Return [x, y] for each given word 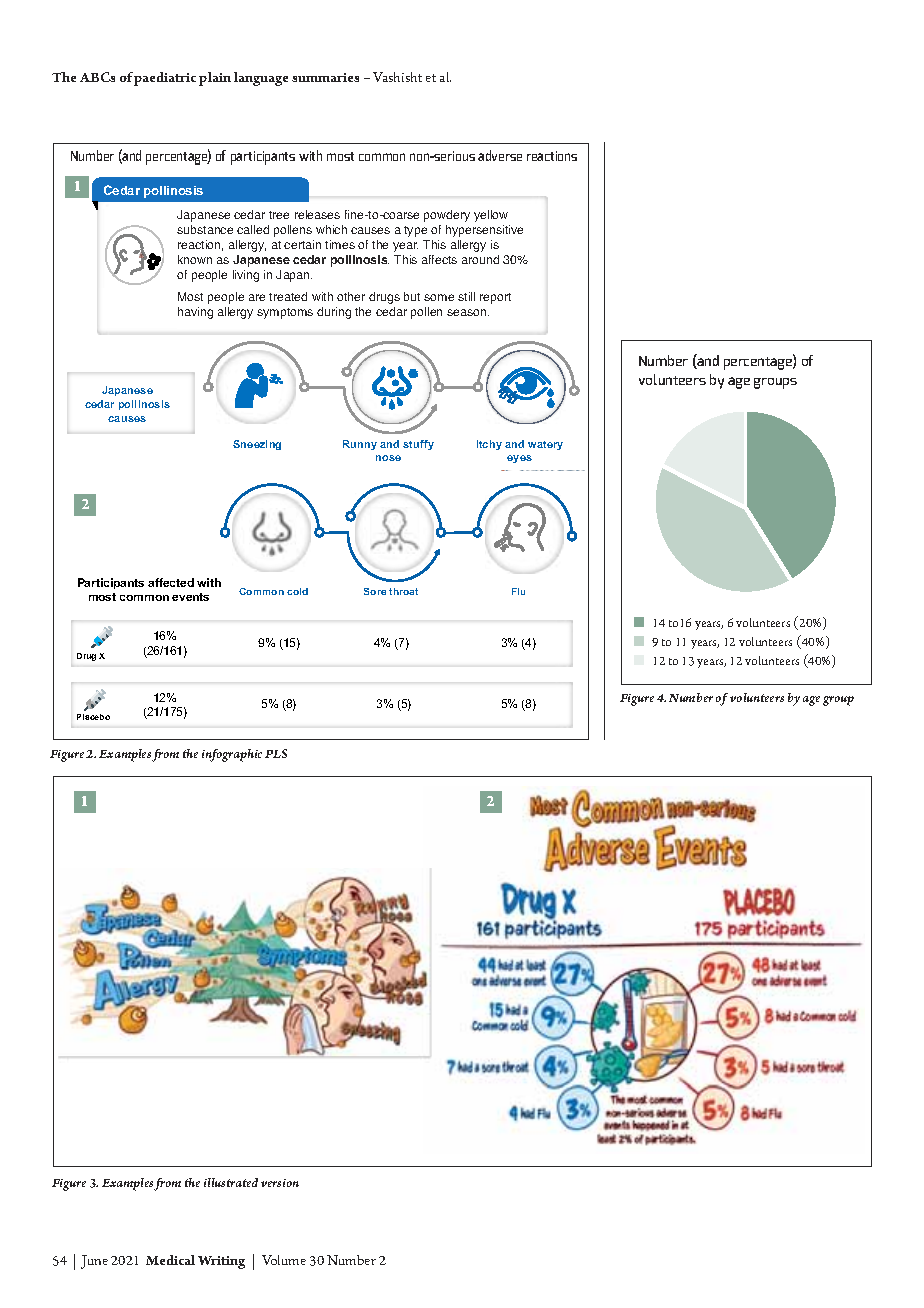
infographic [232, 755]
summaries [325, 77]
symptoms [285, 313]
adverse [500, 155]
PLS [276, 753]
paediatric [165, 79]
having [195, 313]
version [280, 1183]
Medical [170, 1260]
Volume [284, 1260]
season [468, 312]
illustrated [231, 1182]
